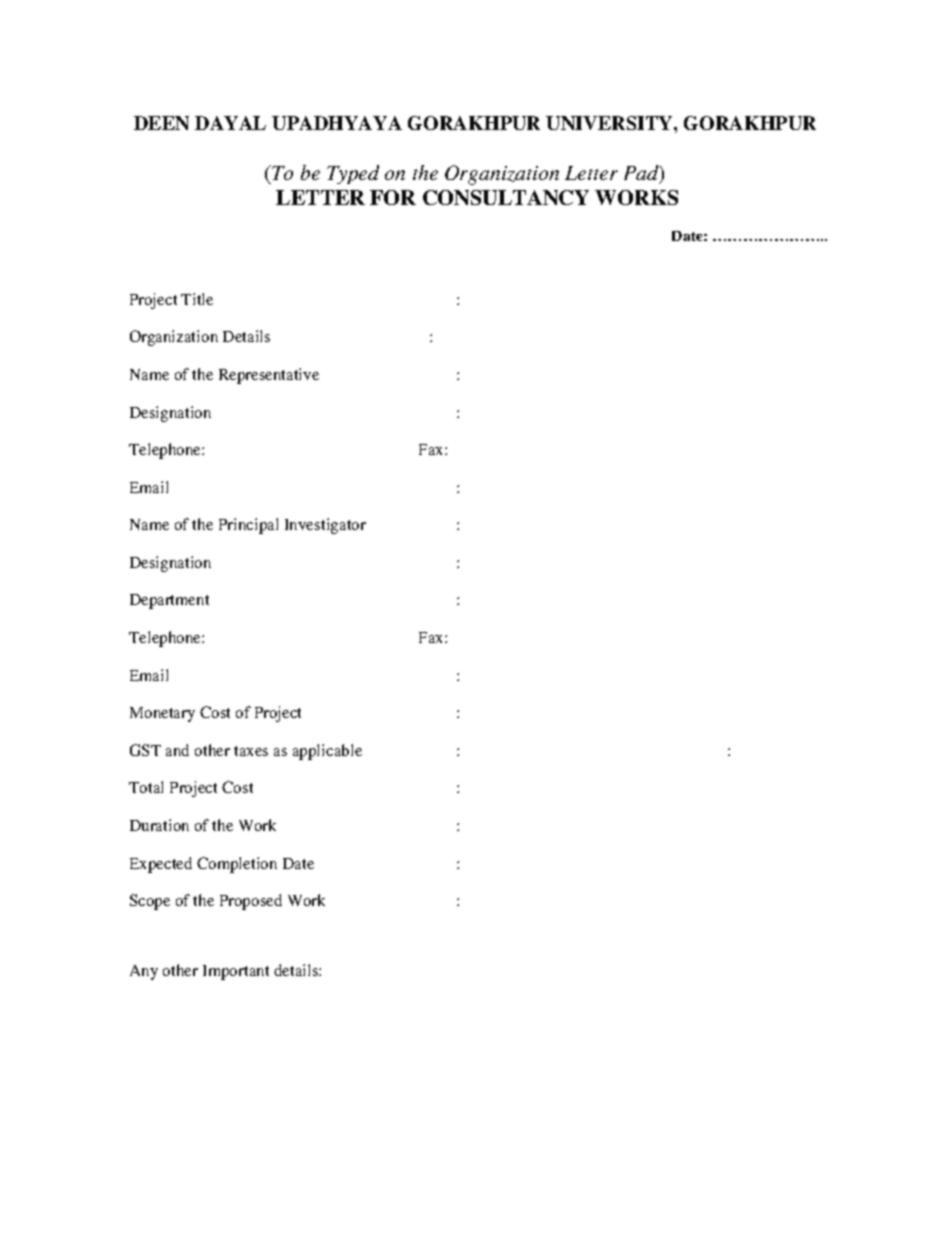  Describe the element at coordinates (237, 865) in the page. I see `Completion` at that location.
